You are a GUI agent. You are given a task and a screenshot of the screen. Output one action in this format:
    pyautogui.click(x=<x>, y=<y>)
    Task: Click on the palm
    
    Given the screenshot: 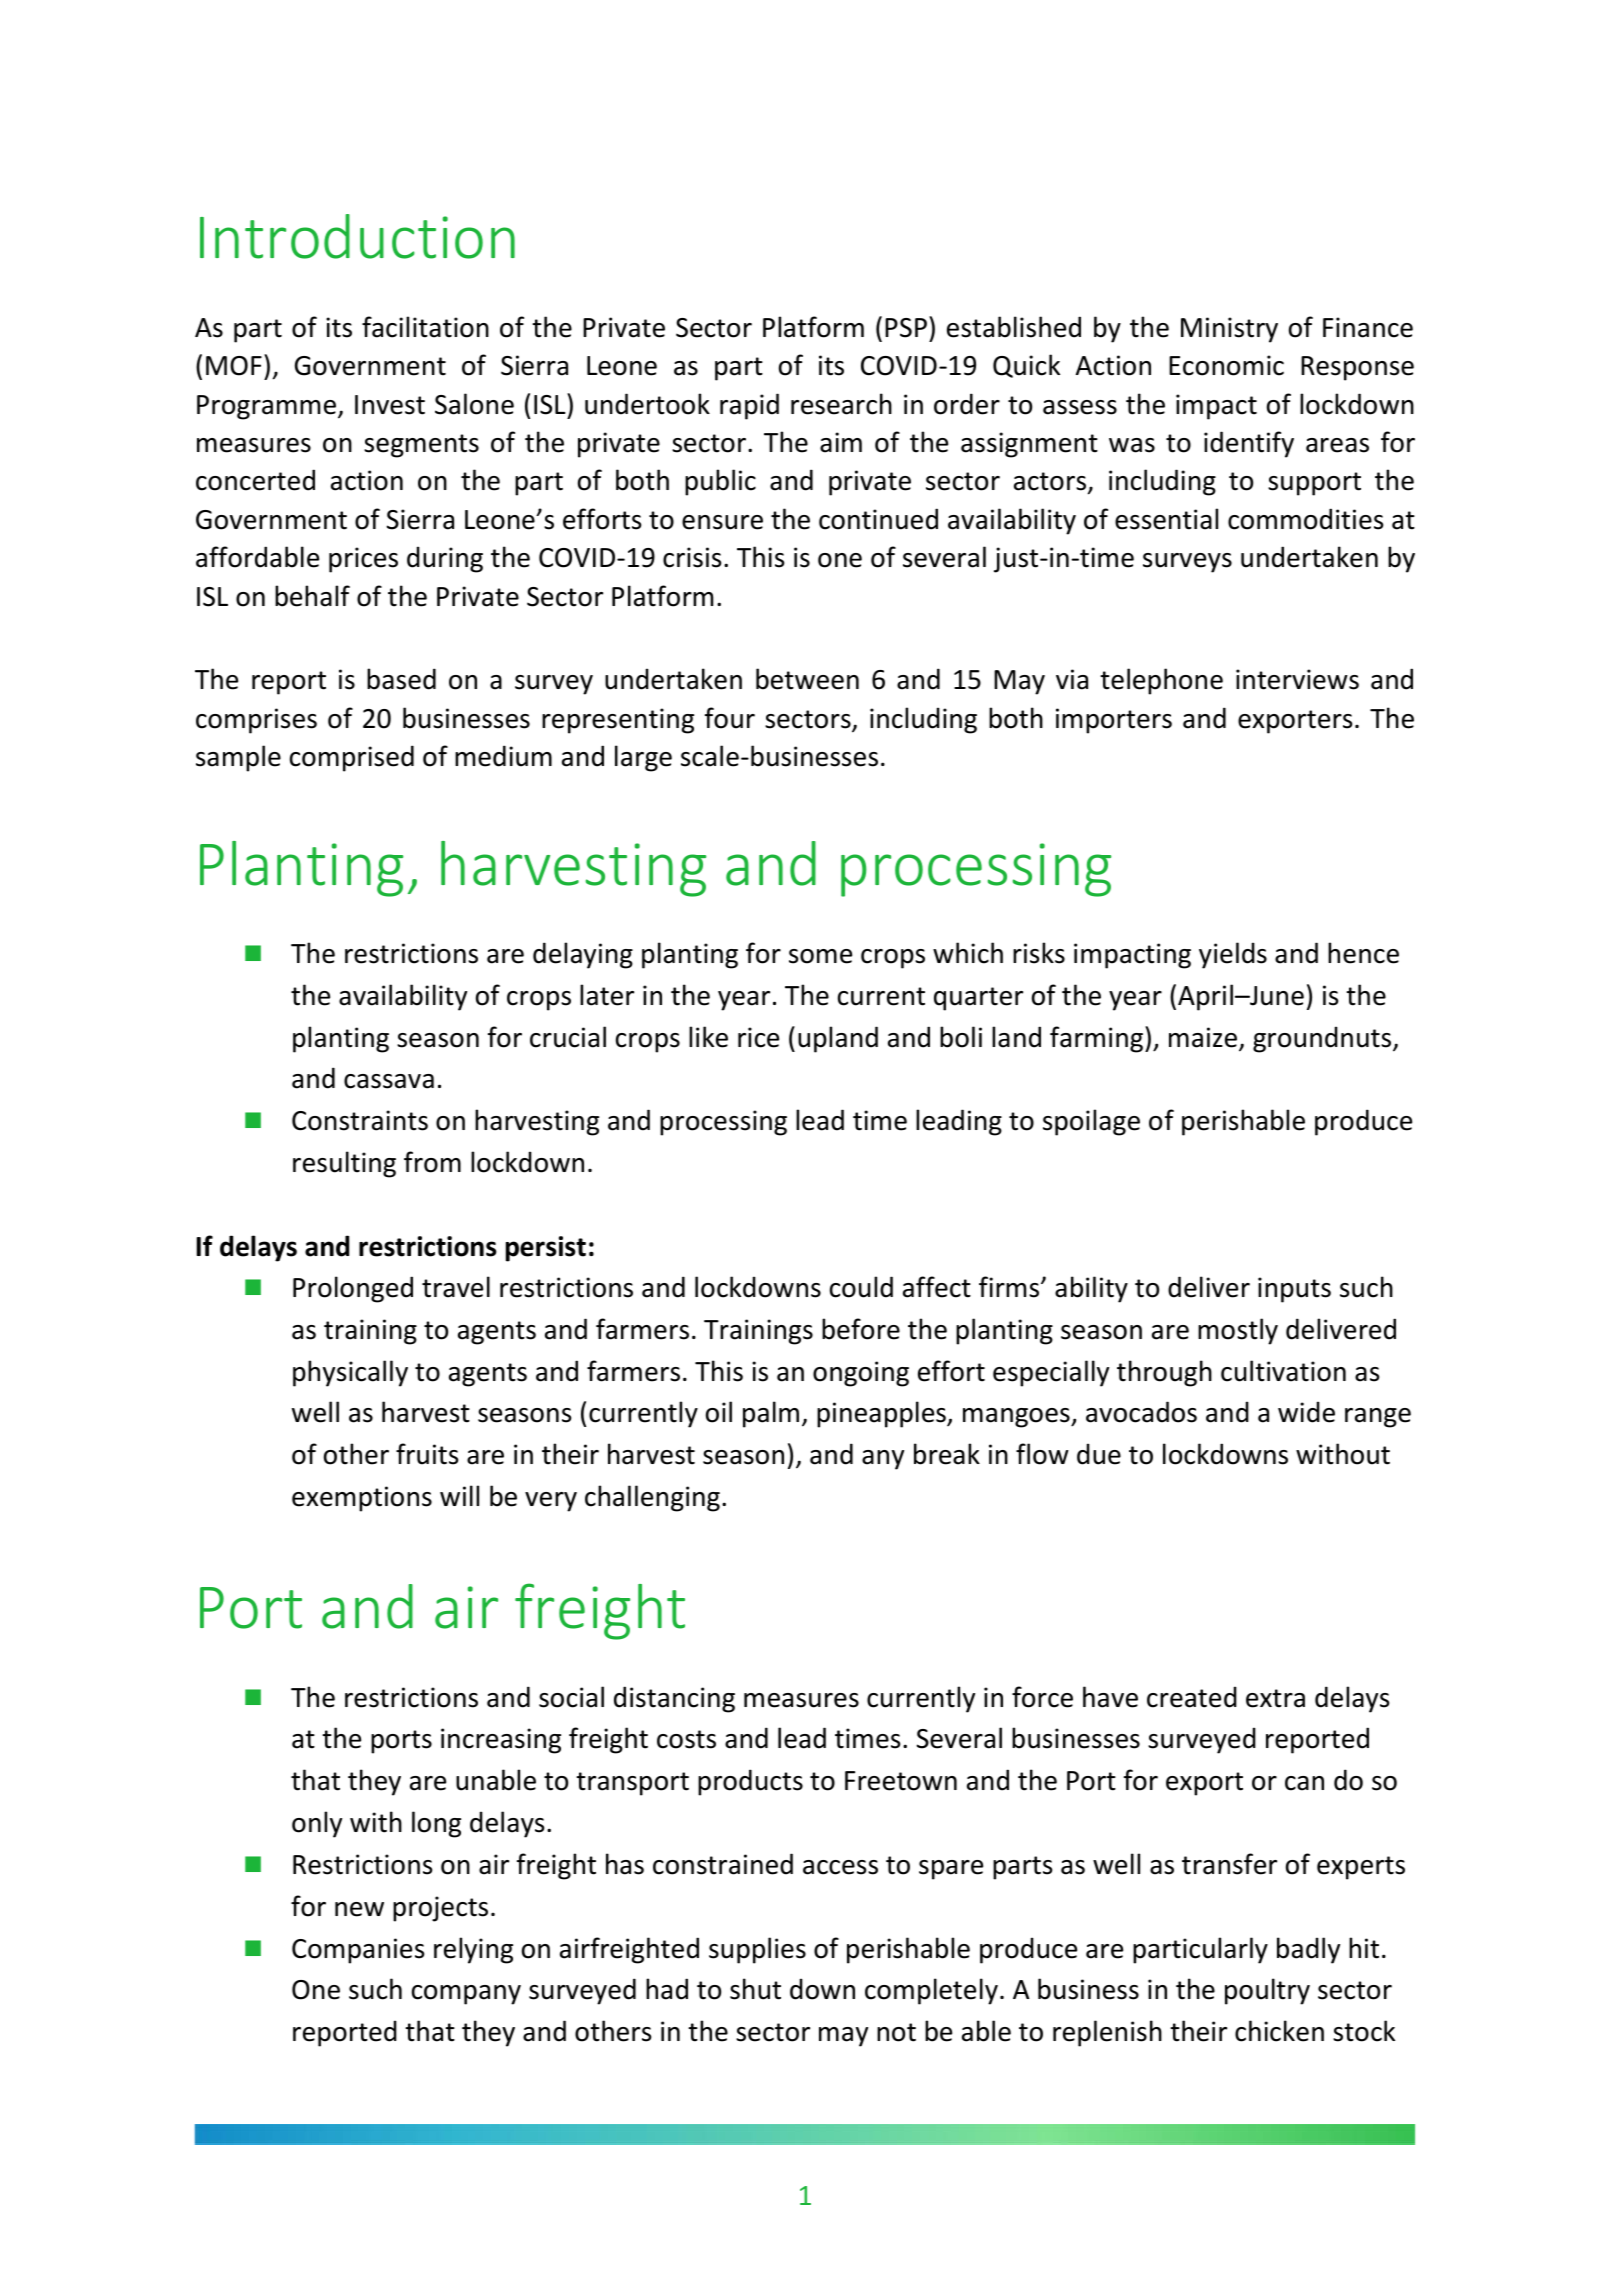 What is the action you would take?
    pyautogui.click(x=771, y=1414)
